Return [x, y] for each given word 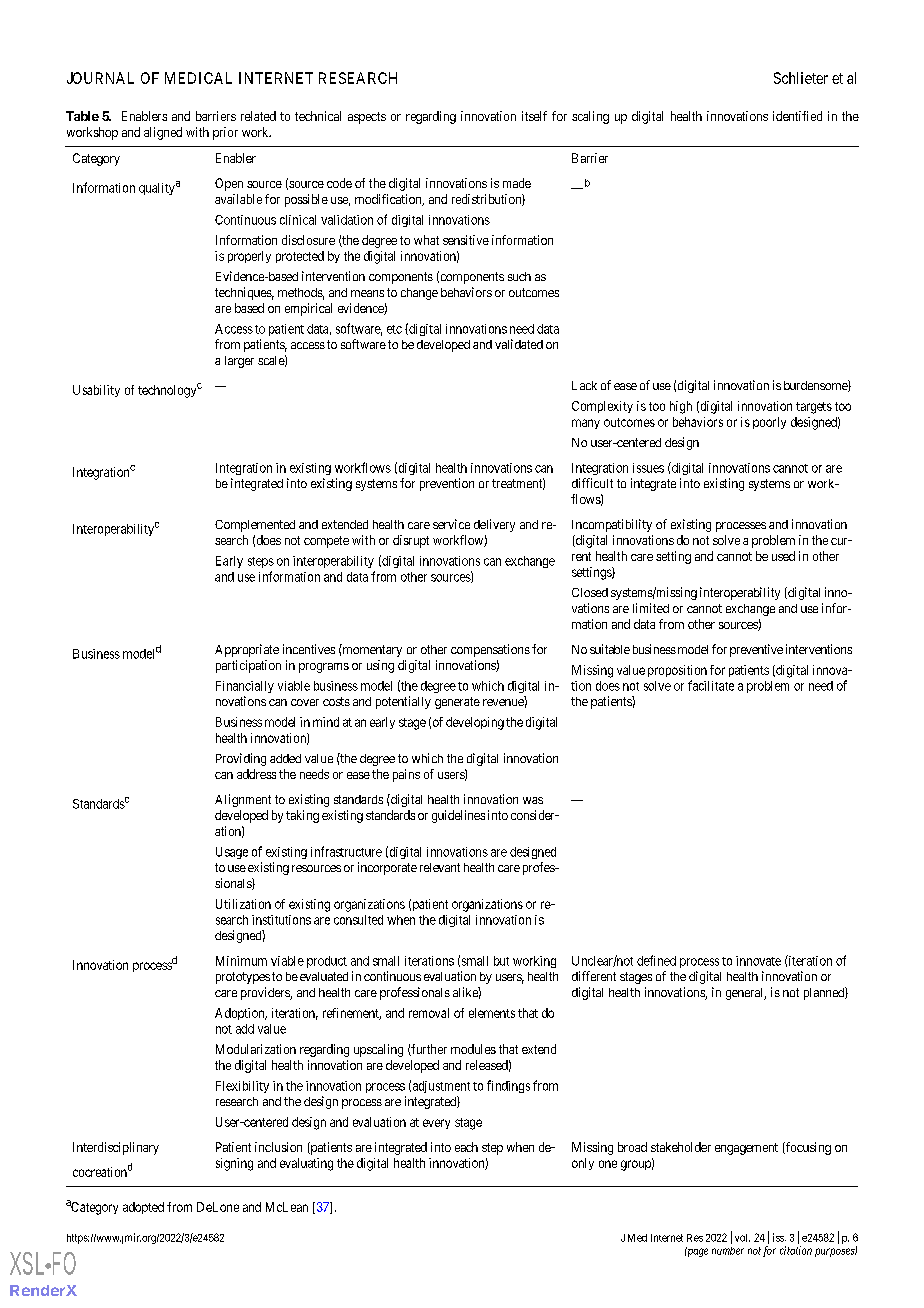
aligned [163, 133]
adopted [143, 1208]
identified [797, 116]
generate [457, 703]
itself [534, 116]
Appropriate [247, 650]
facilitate [711, 685]
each [466, 1147]
